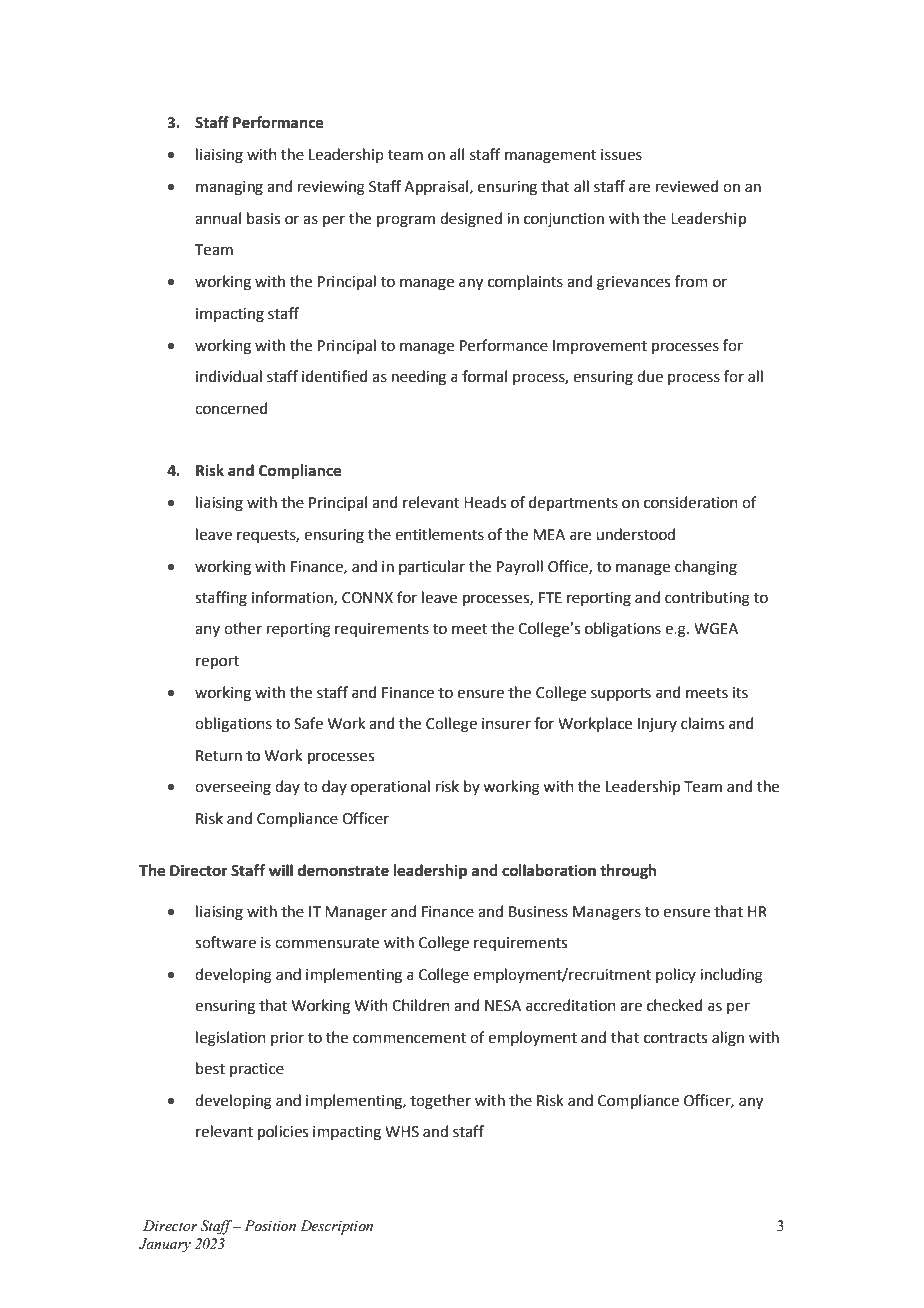 Image resolution: width=924 pixels, height=1308 pixels. What do you see at coordinates (225, 942) in the page?
I see `software` at bounding box center [225, 942].
